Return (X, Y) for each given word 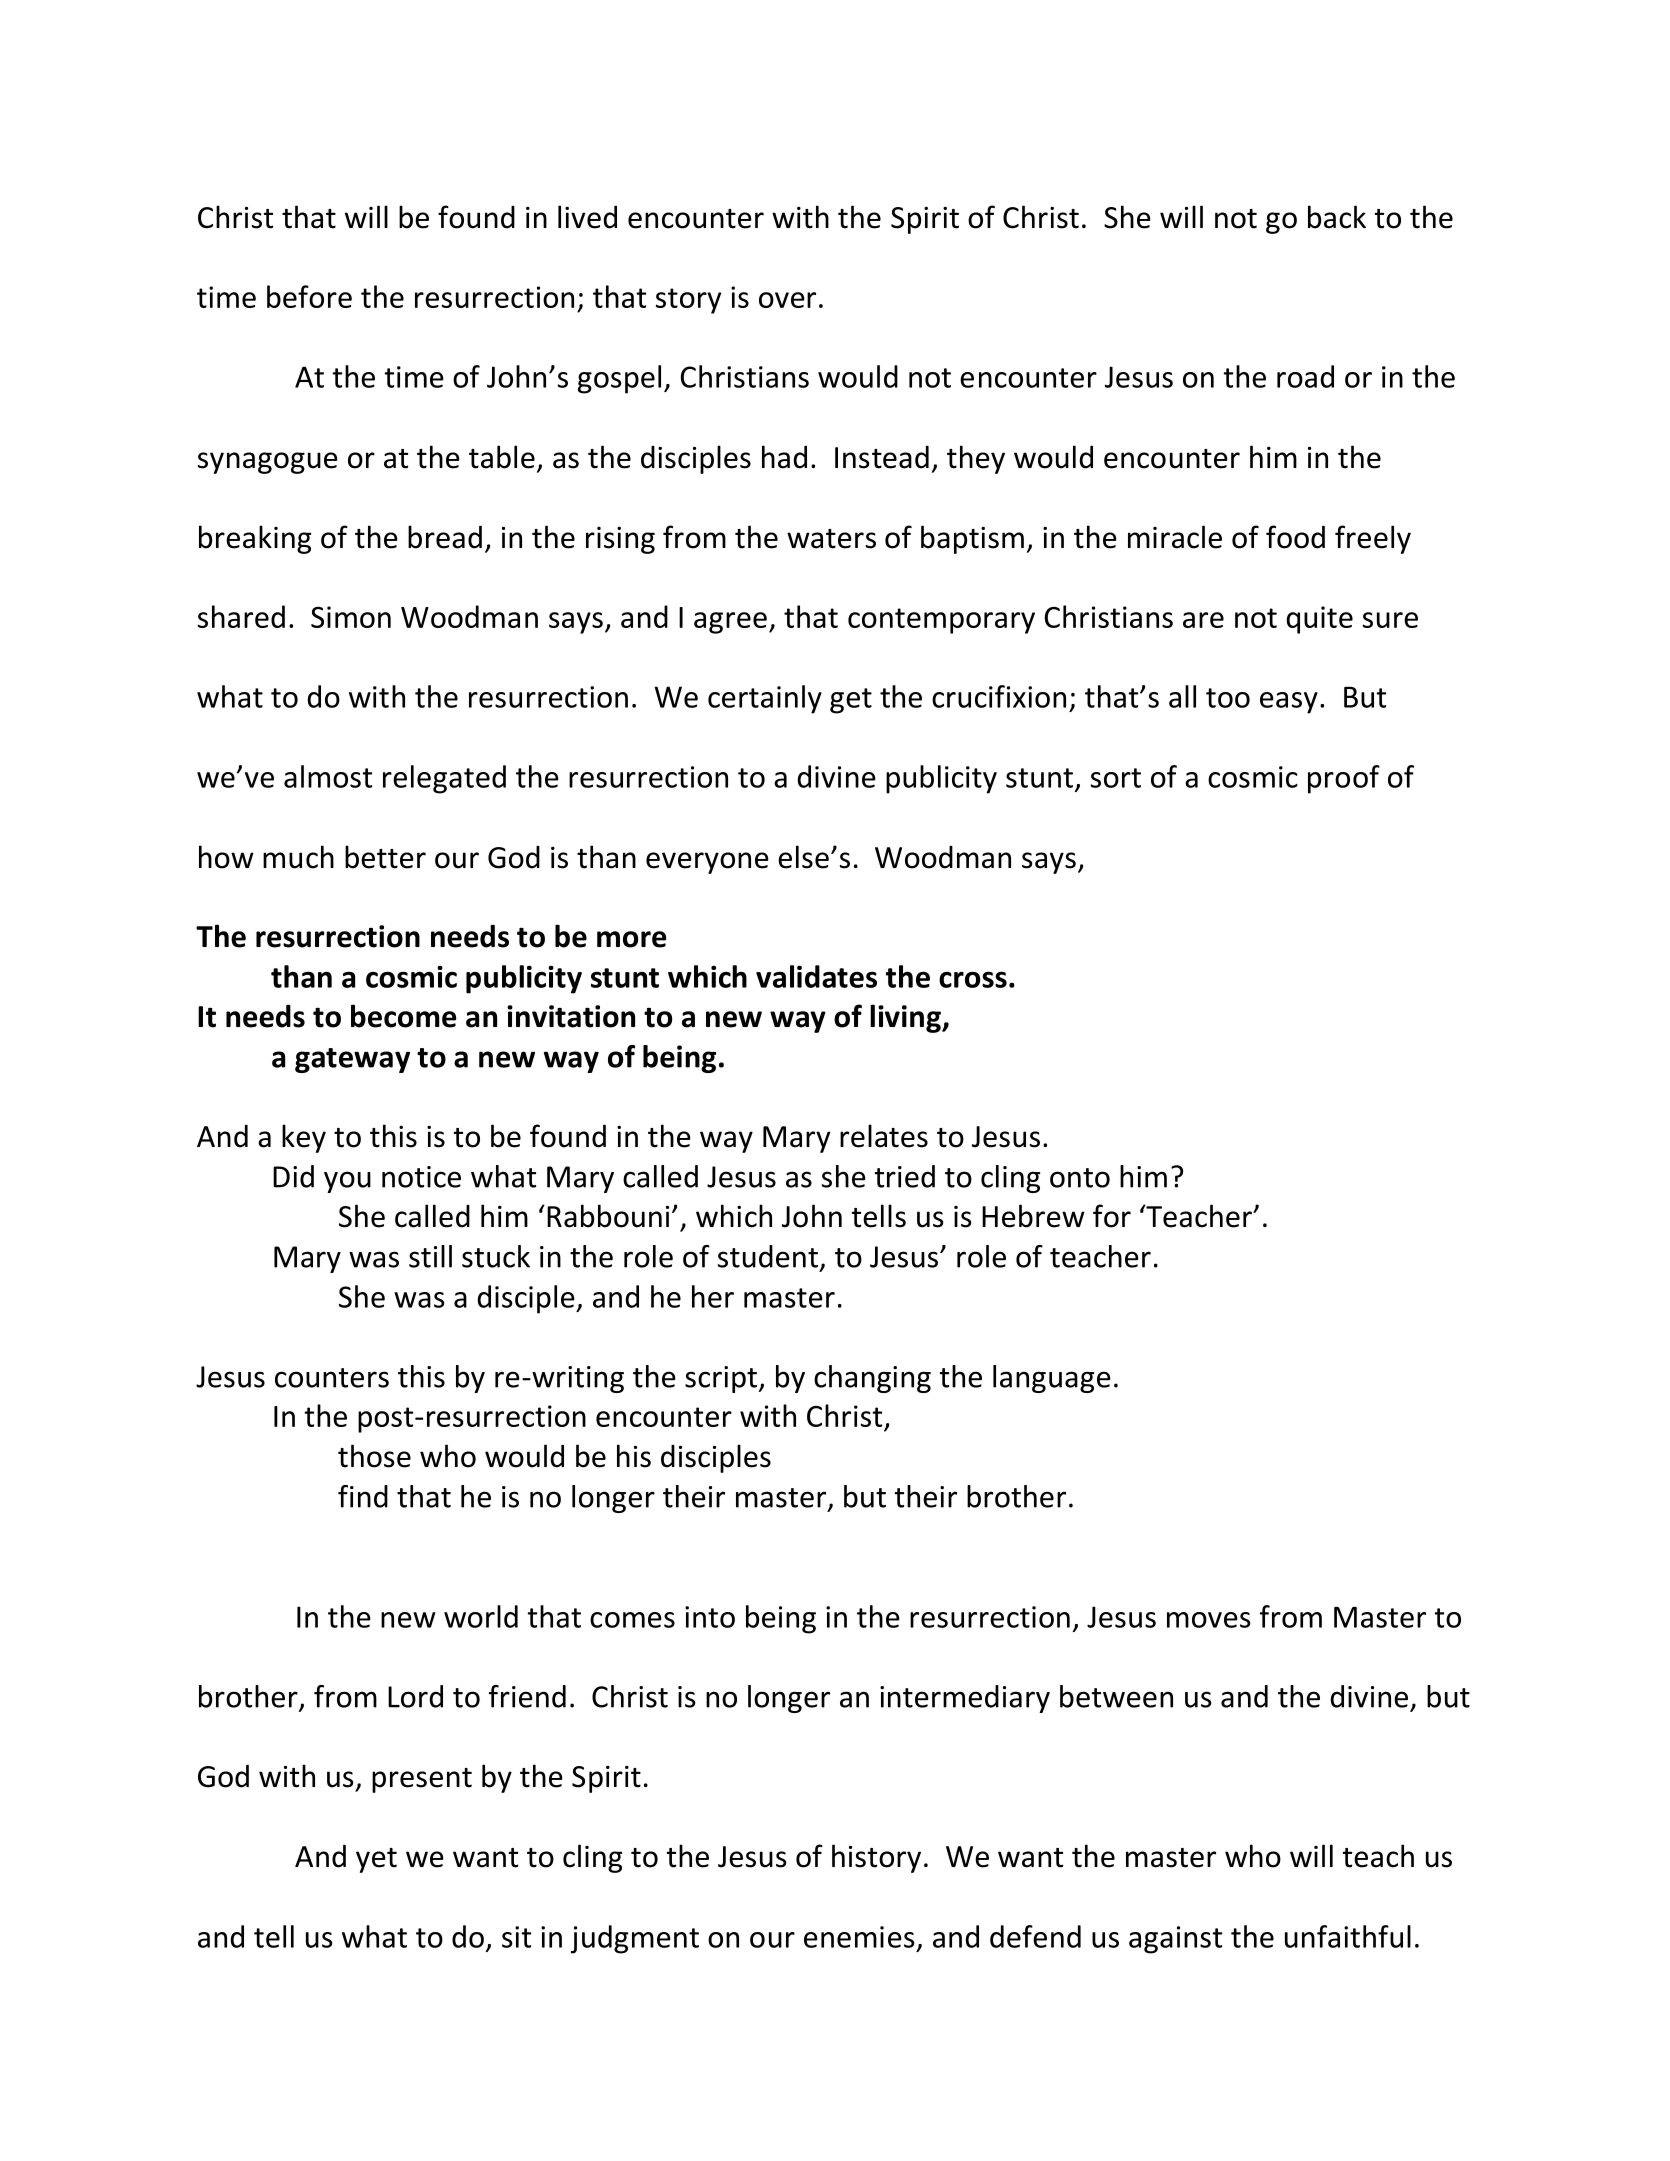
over (787, 300)
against (1175, 1940)
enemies (859, 1937)
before (309, 296)
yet (376, 1860)
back (1337, 217)
